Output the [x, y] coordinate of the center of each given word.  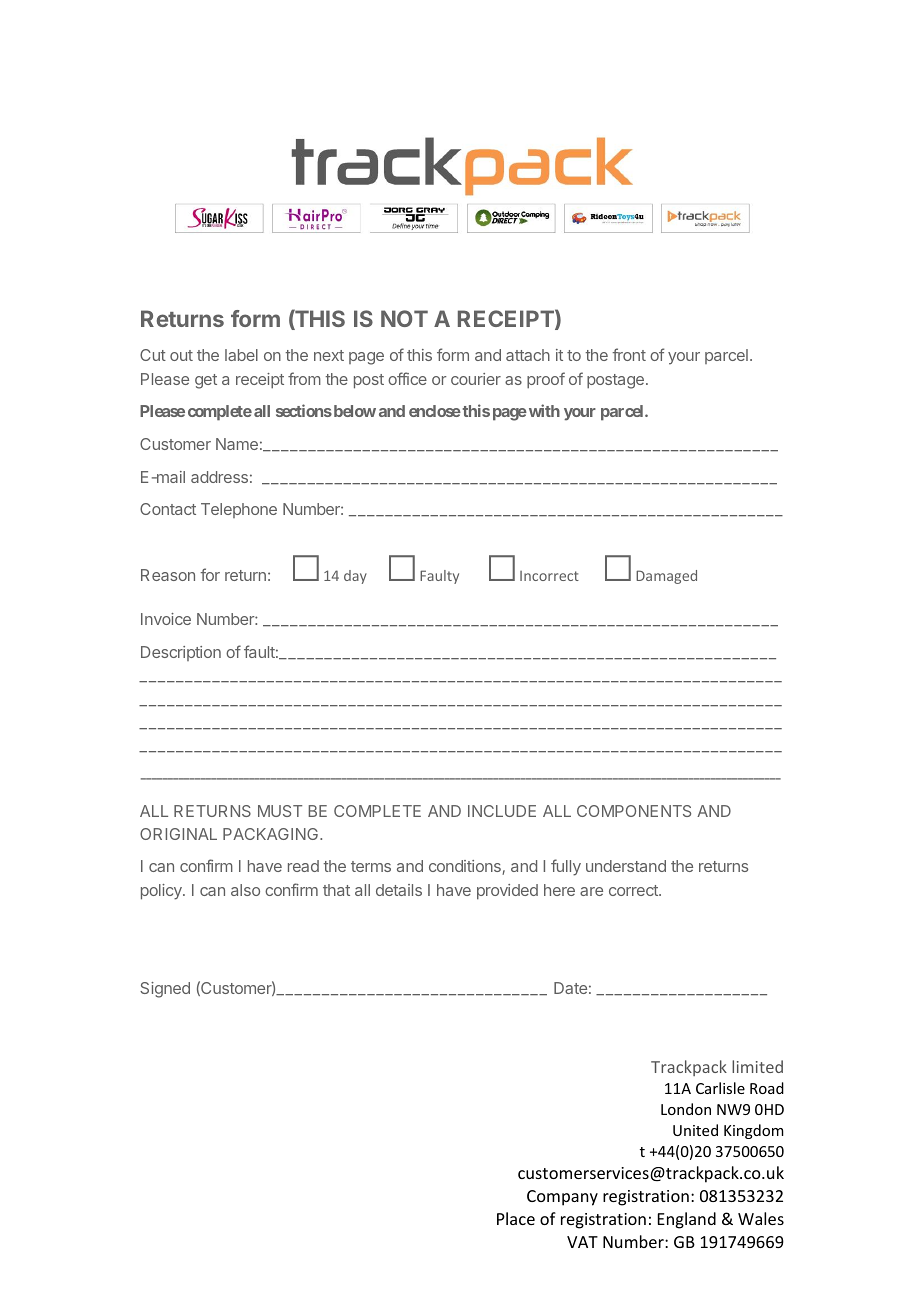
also [245, 890]
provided [507, 892]
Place [516, 1218]
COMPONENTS [634, 811]
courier [476, 379]
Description [181, 653]
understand [626, 866]
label [241, 355]
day [355, 577]
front [629, 354]
